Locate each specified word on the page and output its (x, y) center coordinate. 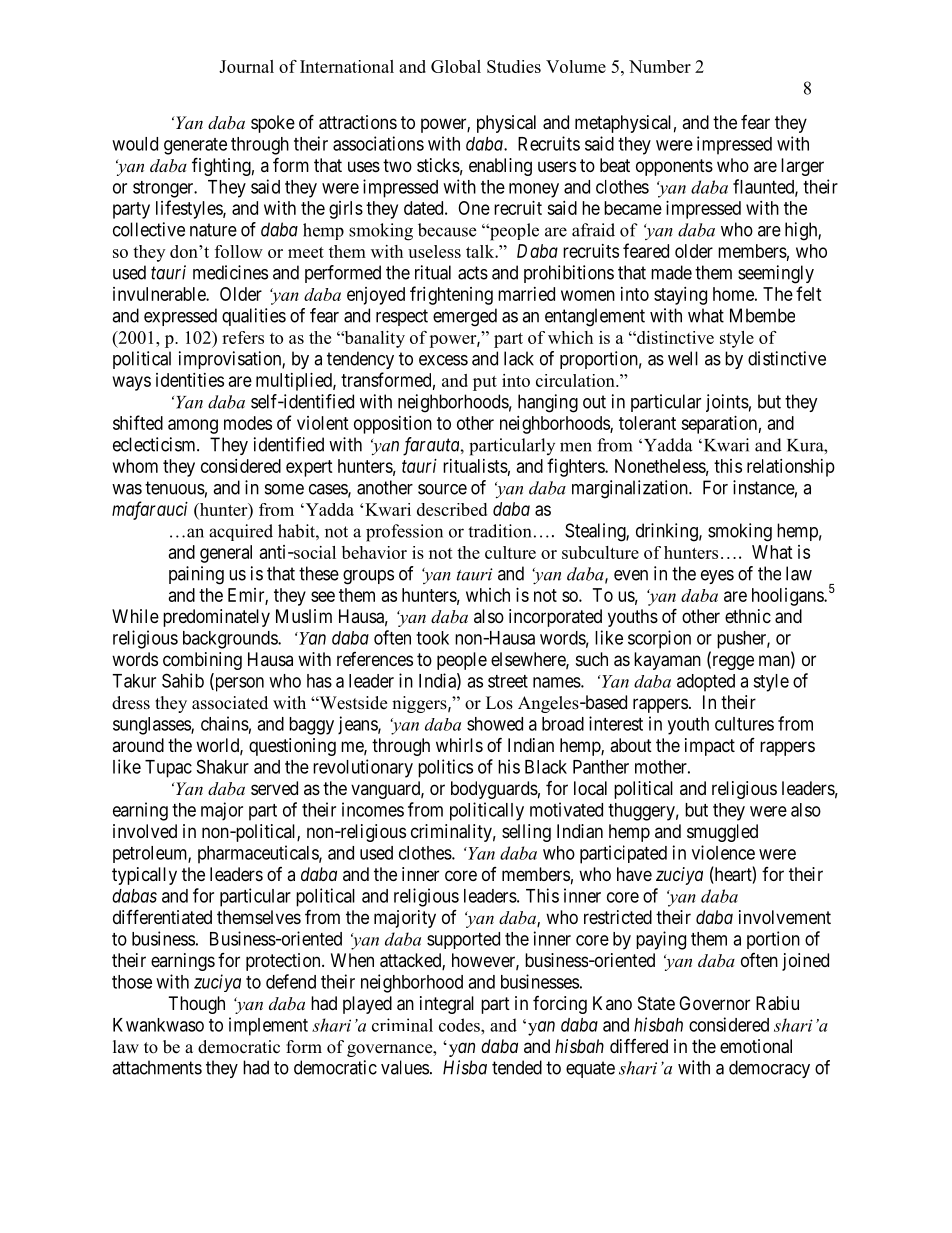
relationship (791, 468)
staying (680, 296)
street (508, 681)
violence (723, 852)
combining (202, 661)
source (442, 489)
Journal (246, 66)
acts (473, 273)
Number (660, 66)
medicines (230, 272)
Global (456, 66)
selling (526, 833)
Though (197, 1005)
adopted (706, 683)
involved (145, 831)
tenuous (175, 488)
